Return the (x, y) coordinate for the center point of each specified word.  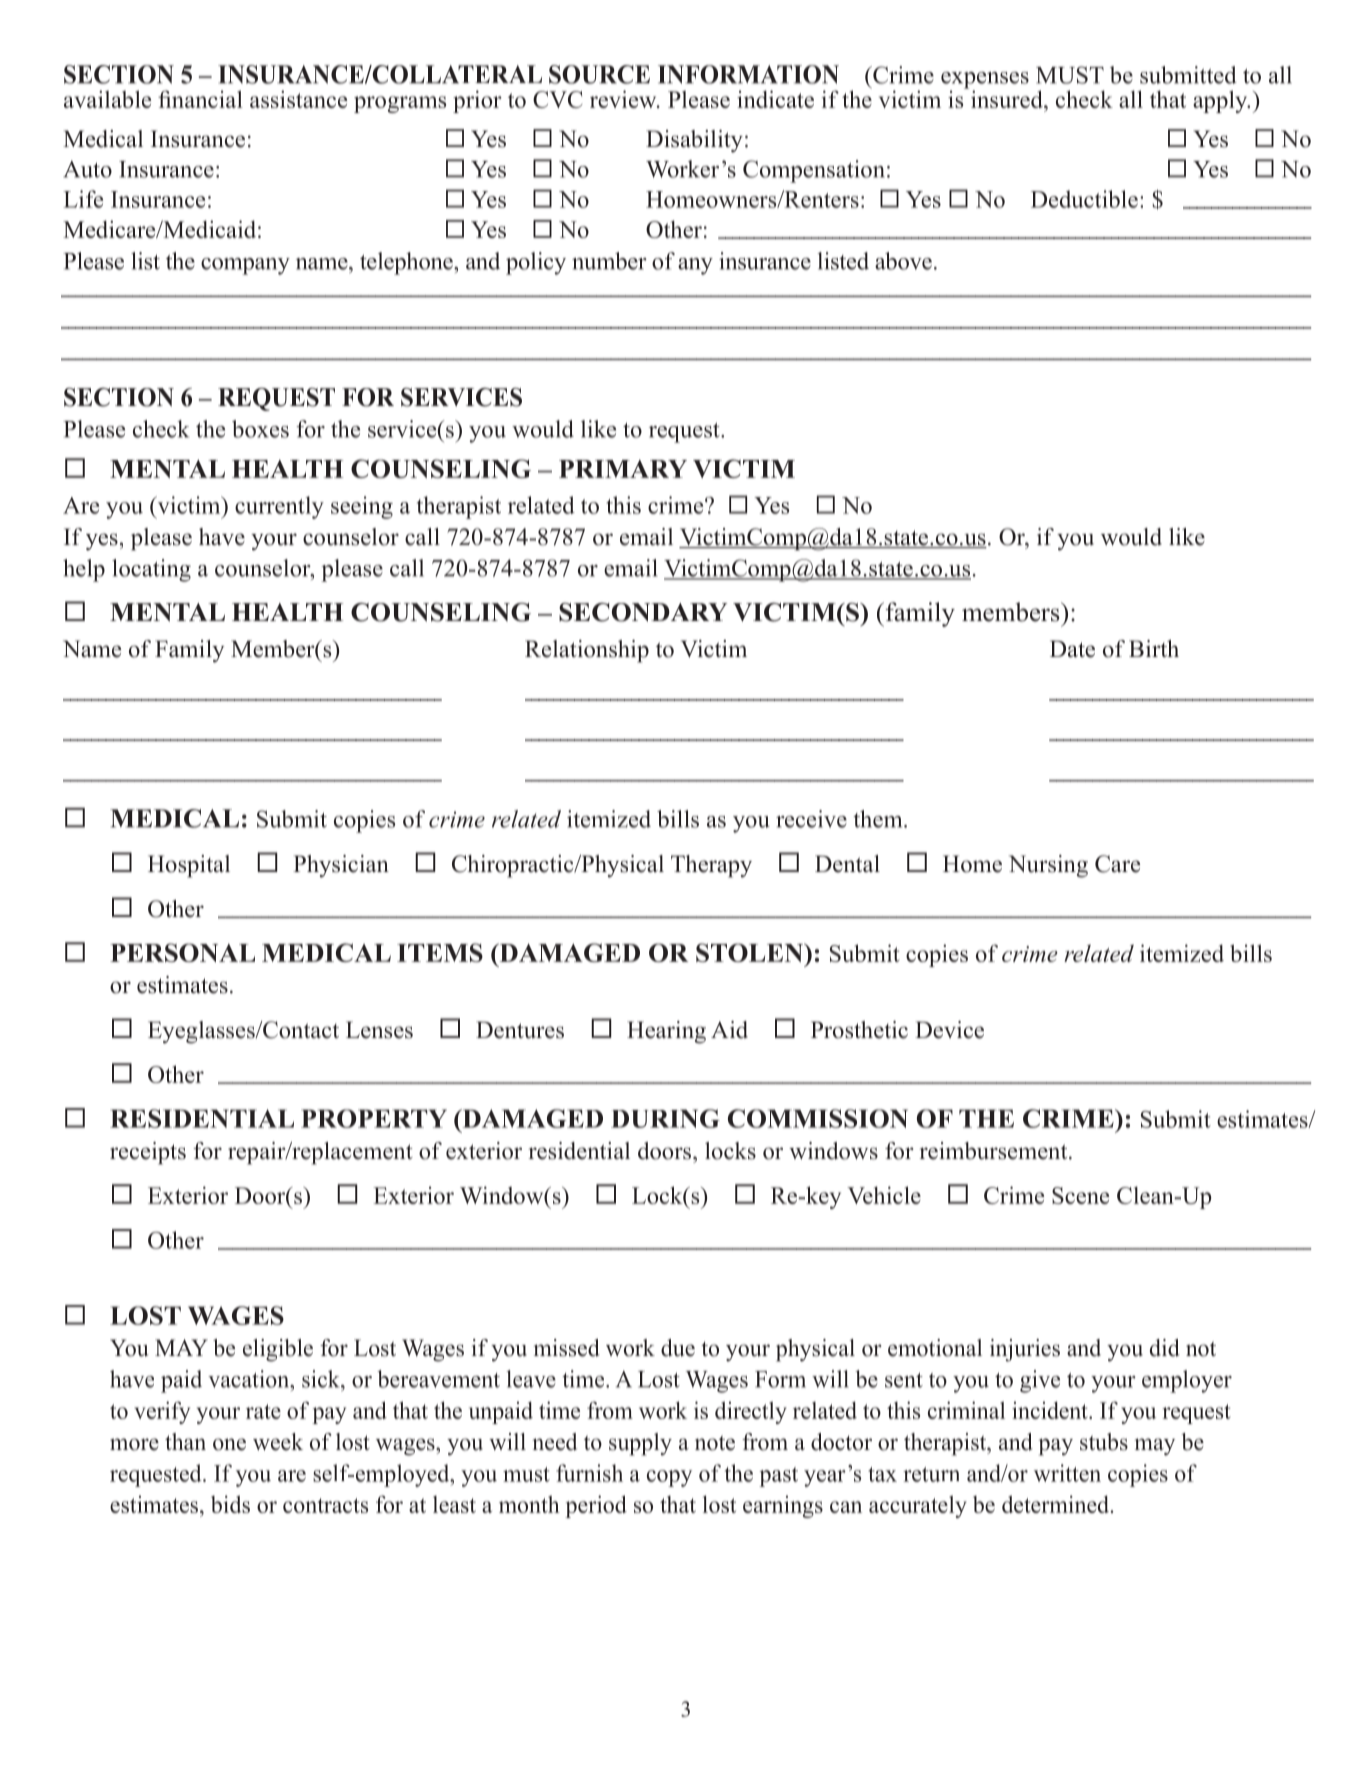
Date (1072, 649)
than (185, 1441)
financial (200, 99)
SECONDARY (643, 612)
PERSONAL (182, 952)
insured (1006, 98)
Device (949, 1030)
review (624, 99)
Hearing (666, 1032)
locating (151, 570)
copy (669, 1478)
